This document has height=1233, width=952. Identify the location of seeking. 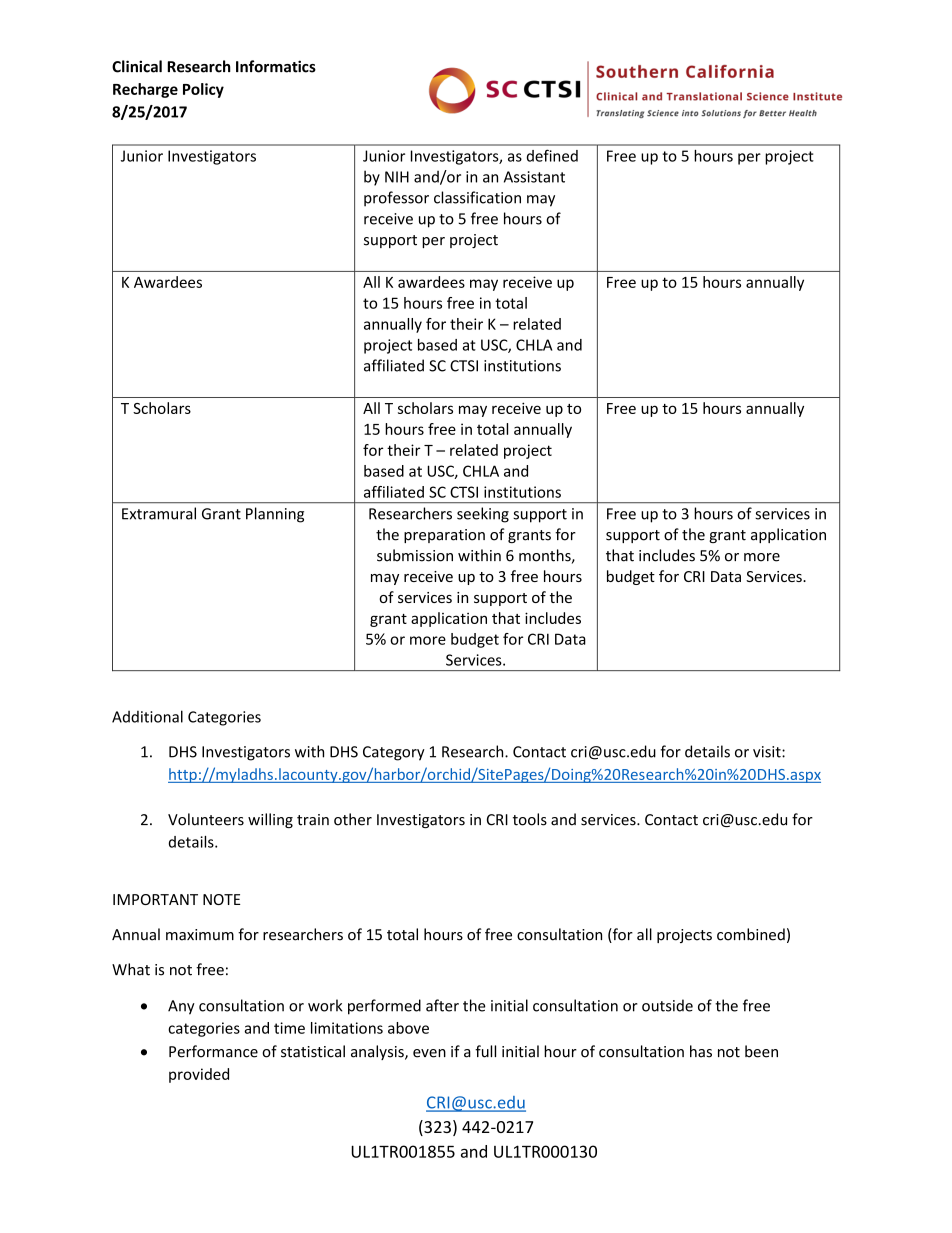
(483, 515).
